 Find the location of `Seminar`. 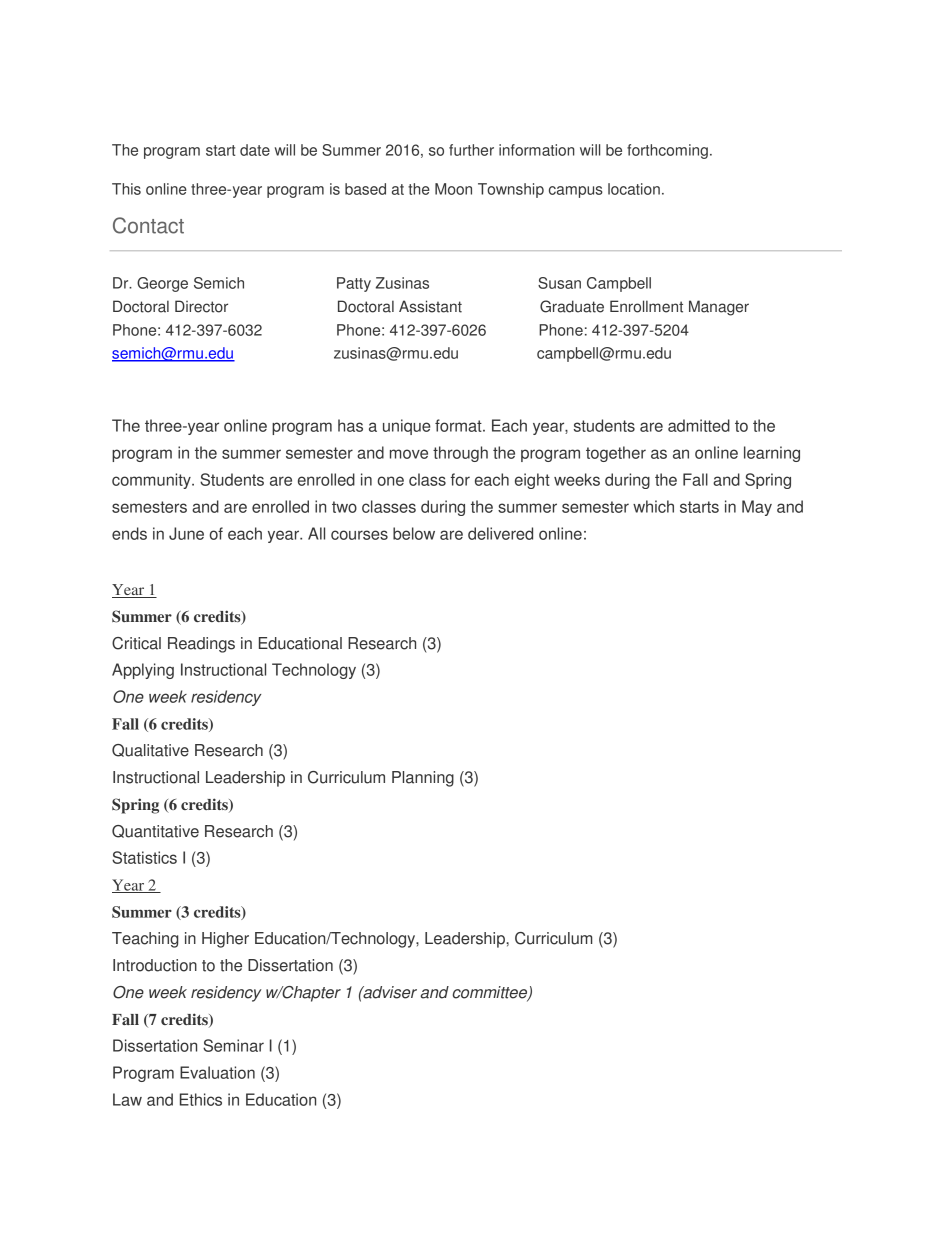

Seminar is located at coordinates (233, 1045).
